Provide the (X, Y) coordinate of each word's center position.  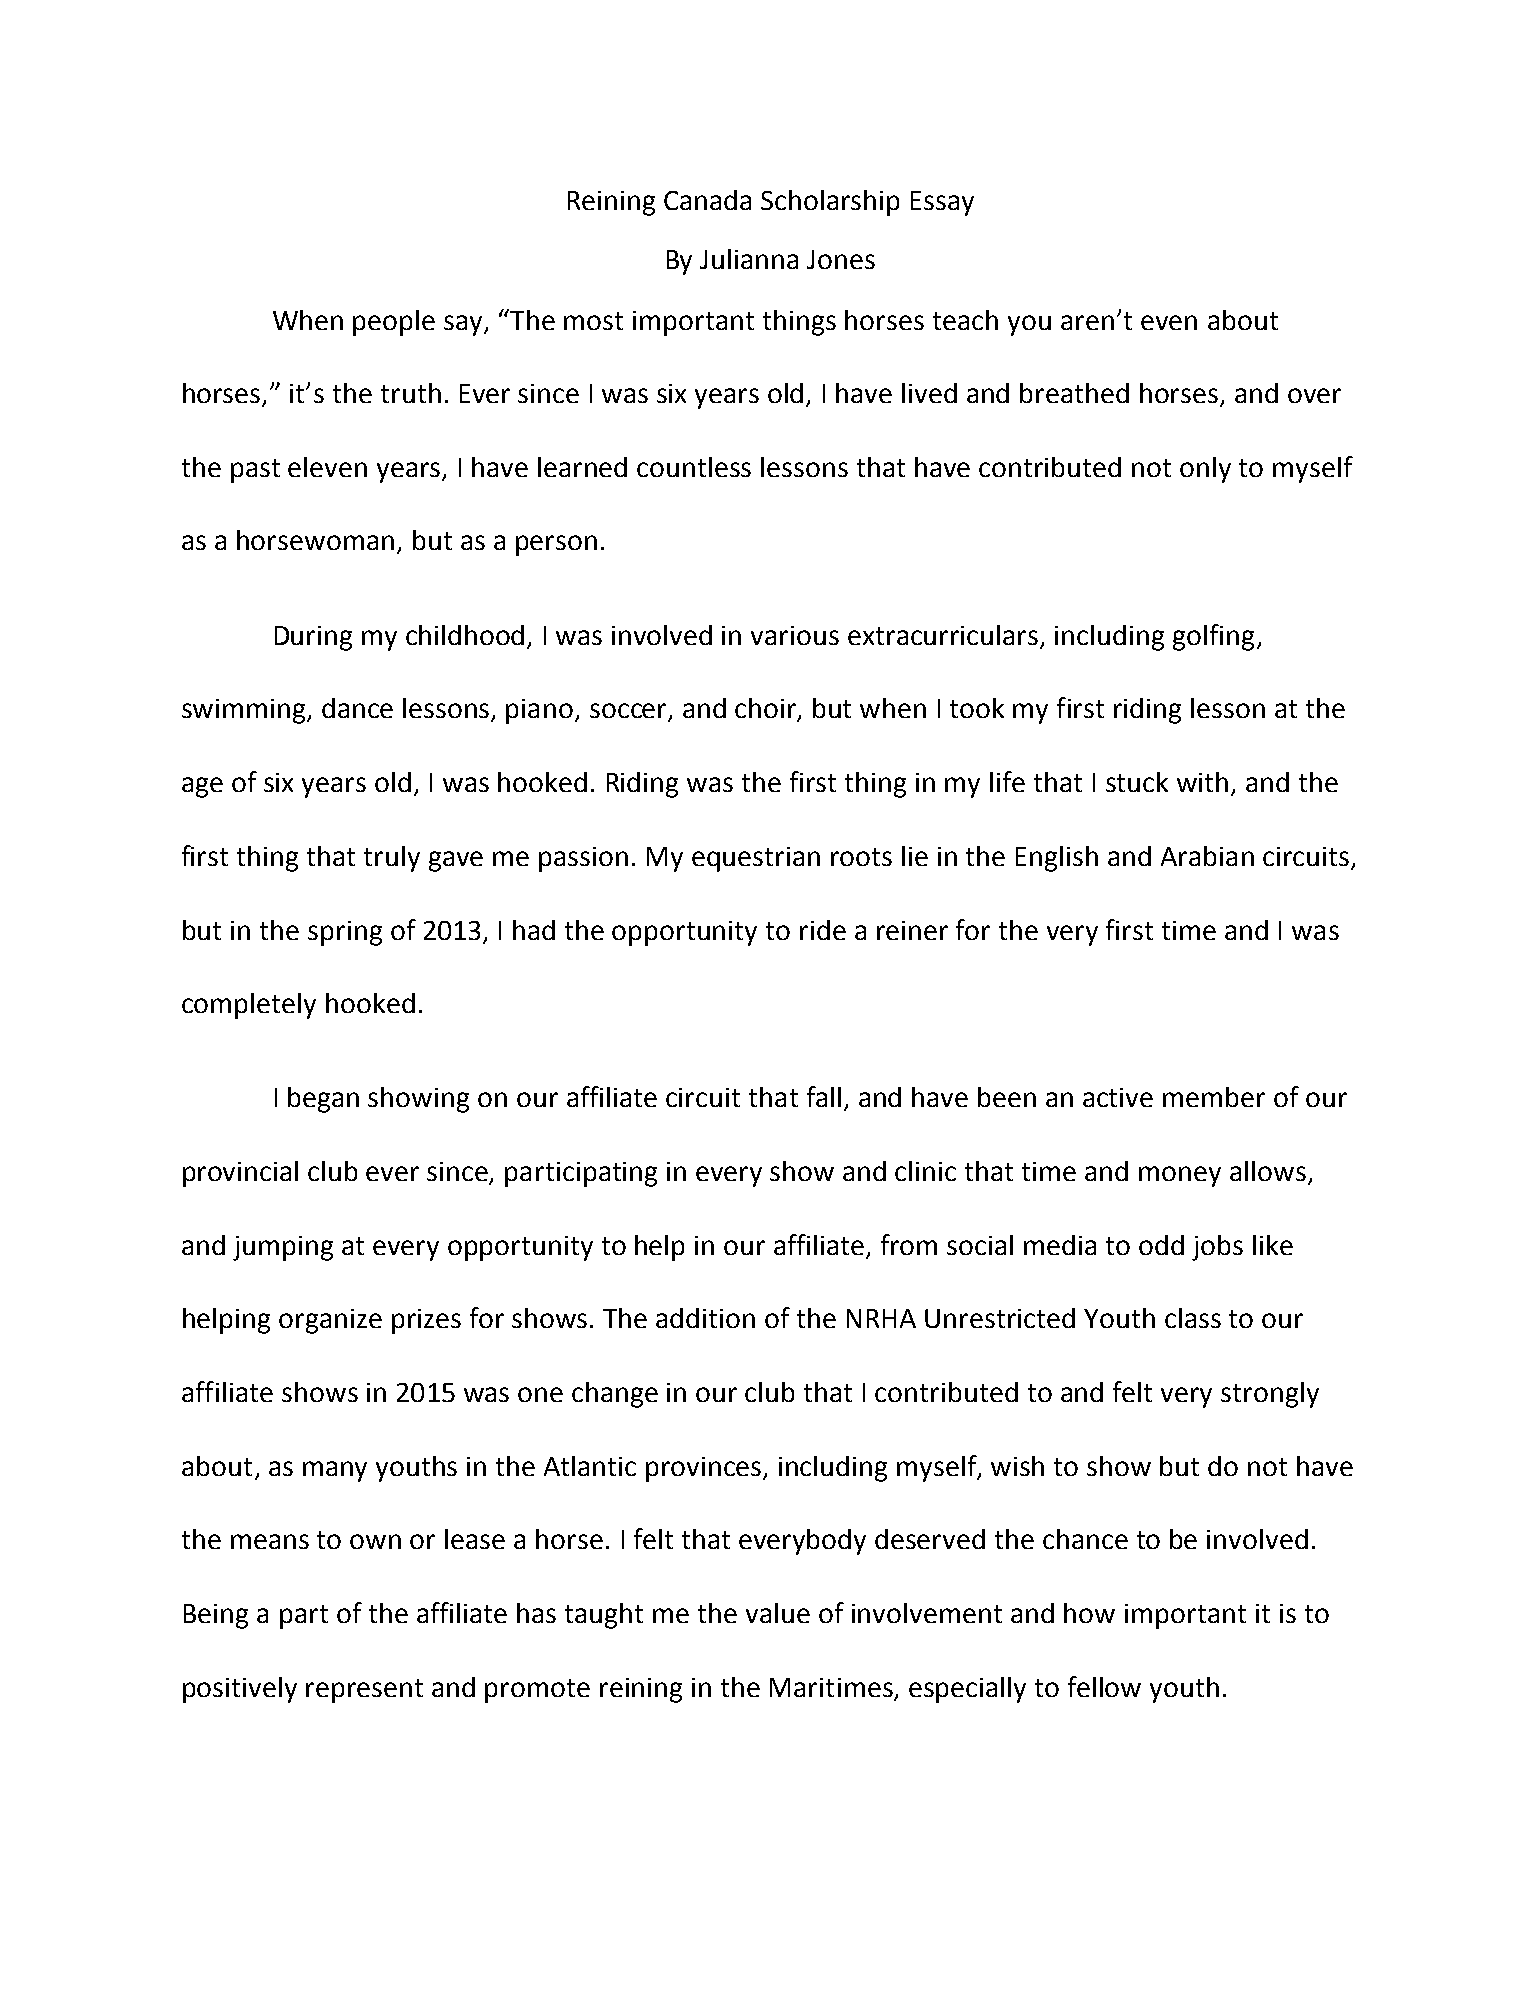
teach (965, 320)
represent (364, 1691)
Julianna (749, 259)
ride (823, 930)
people (394, 323)
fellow (1104, 1686)
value (778, 1613)
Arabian (1207, 856)
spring (345, 933)
